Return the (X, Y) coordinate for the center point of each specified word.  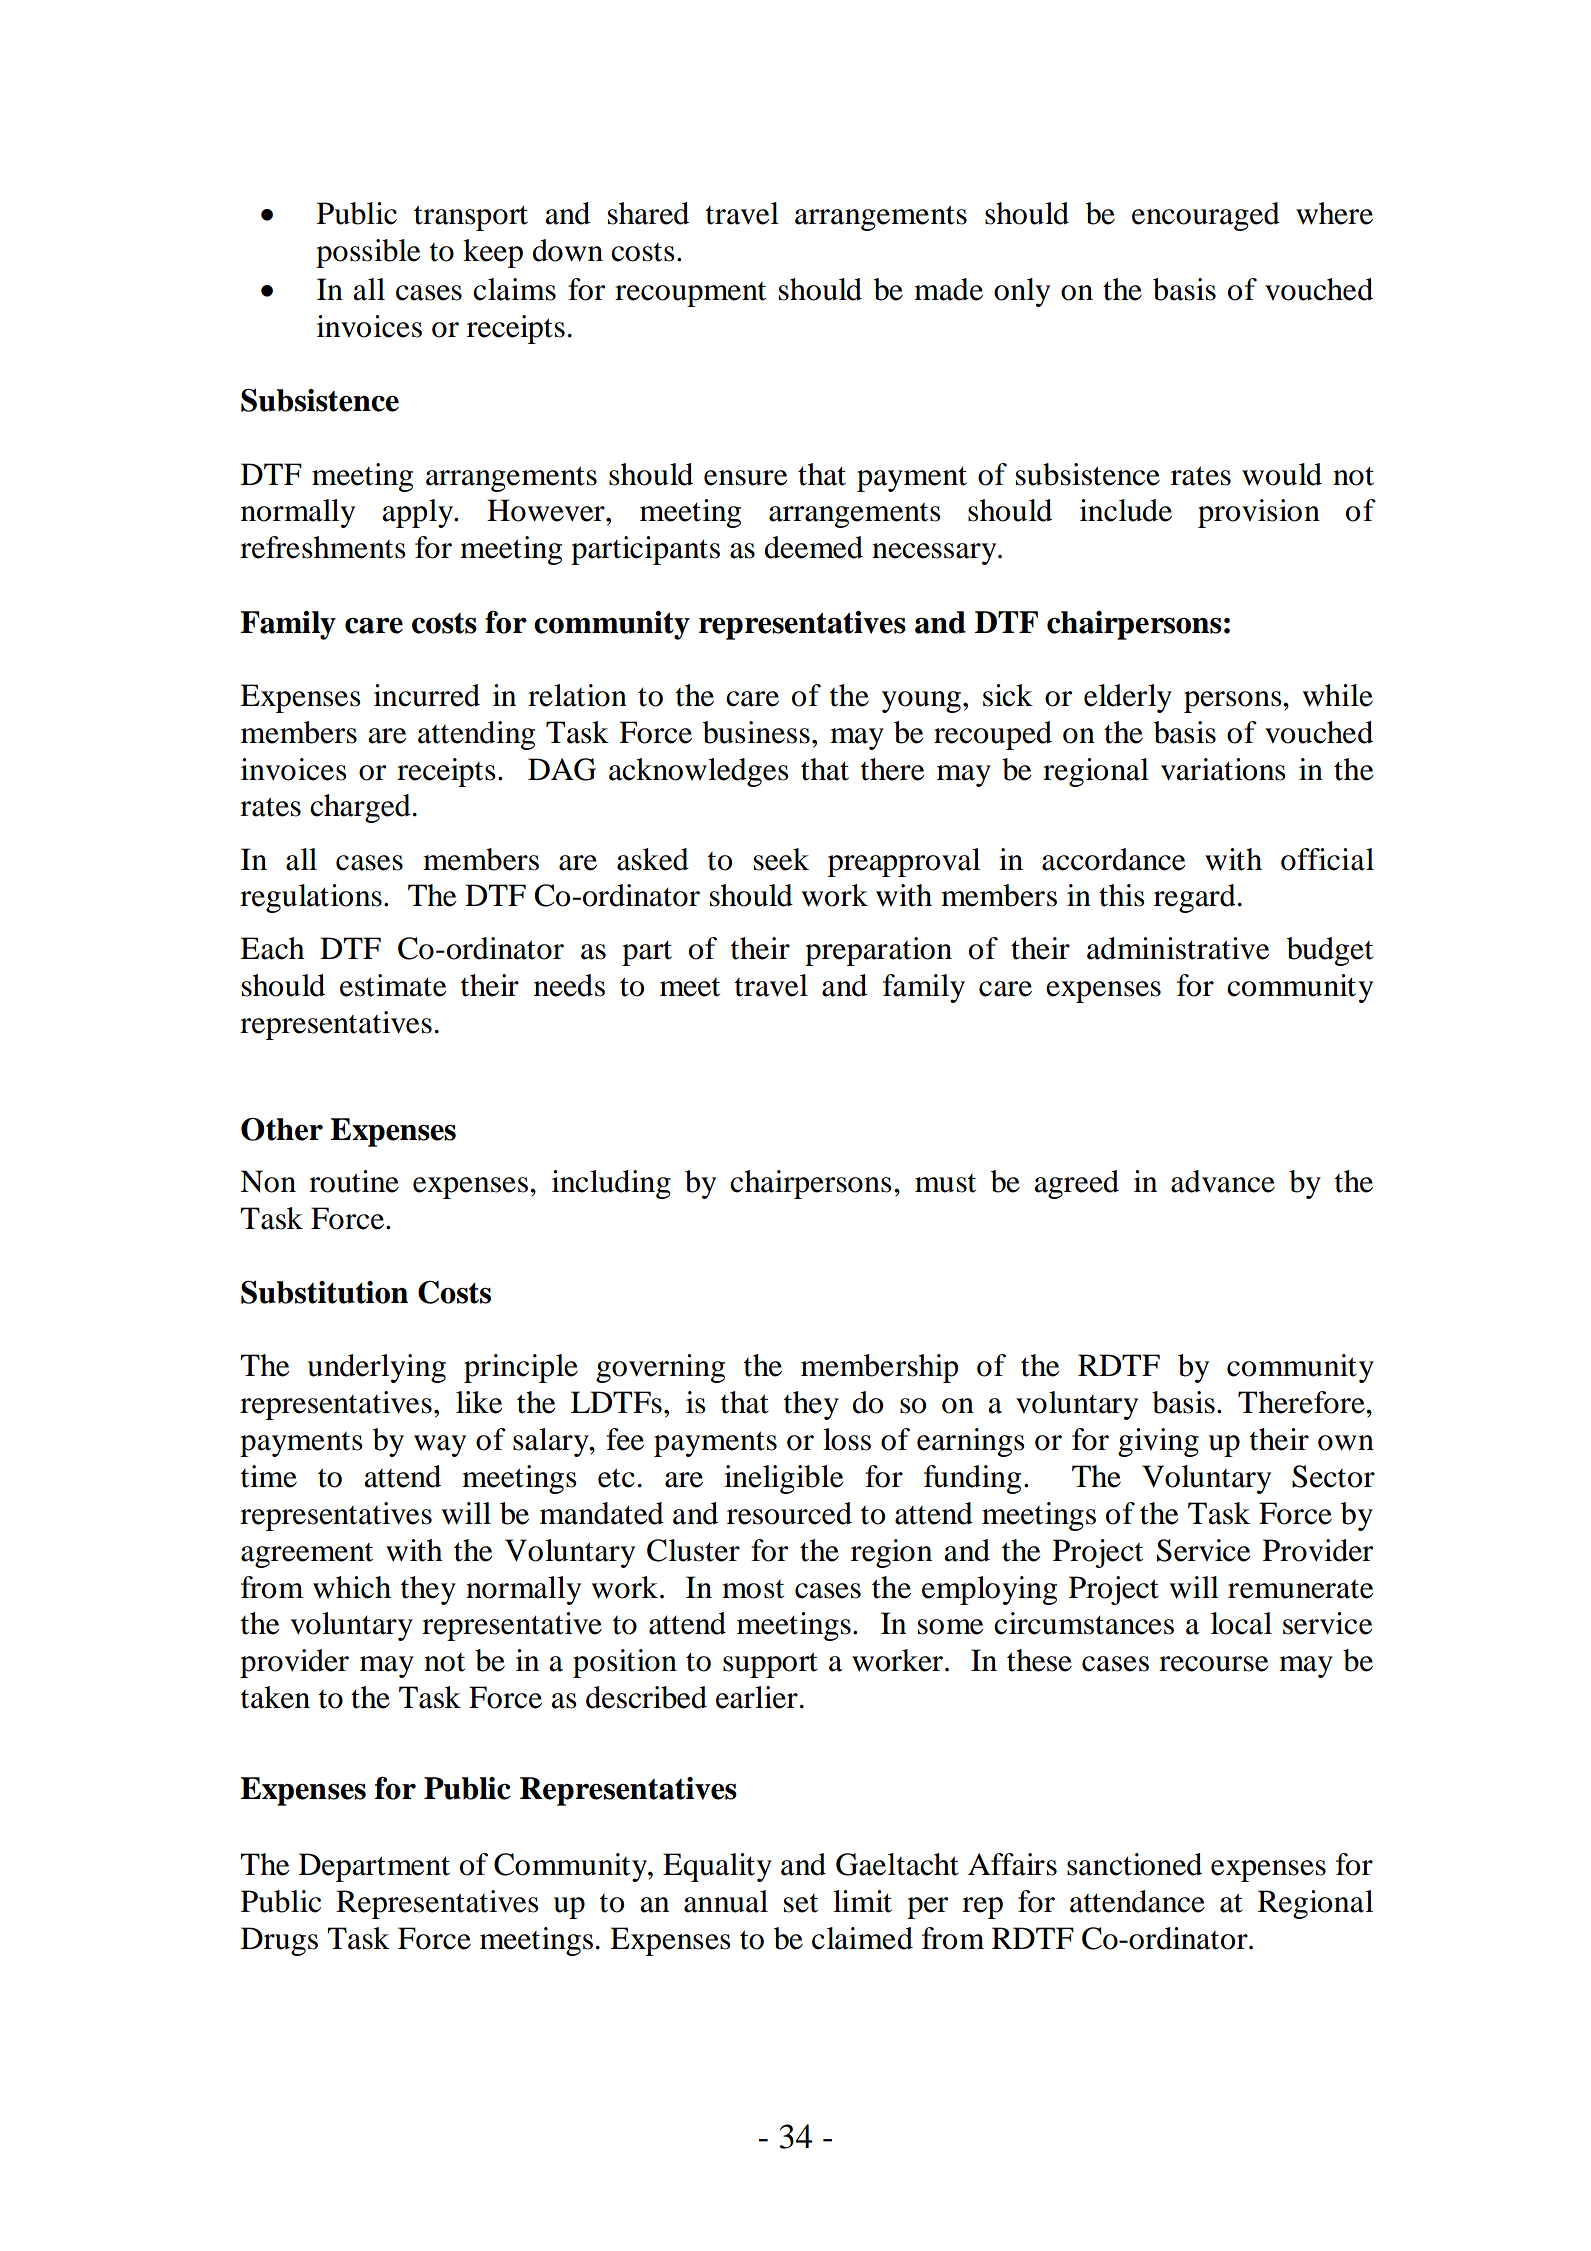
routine (354, 1181)
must (945, 1183)
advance (1223, 1181)
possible (368, 253)
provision (1259, 513)
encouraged (1206, 216)
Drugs (279, 1941)
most (753, 1589)
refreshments (323, 547)
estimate (393, 985)
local (1241, 1623)
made (948, 289)
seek (781, 859)
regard (1195, 898)
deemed (813, 547)
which (352, 1587)
